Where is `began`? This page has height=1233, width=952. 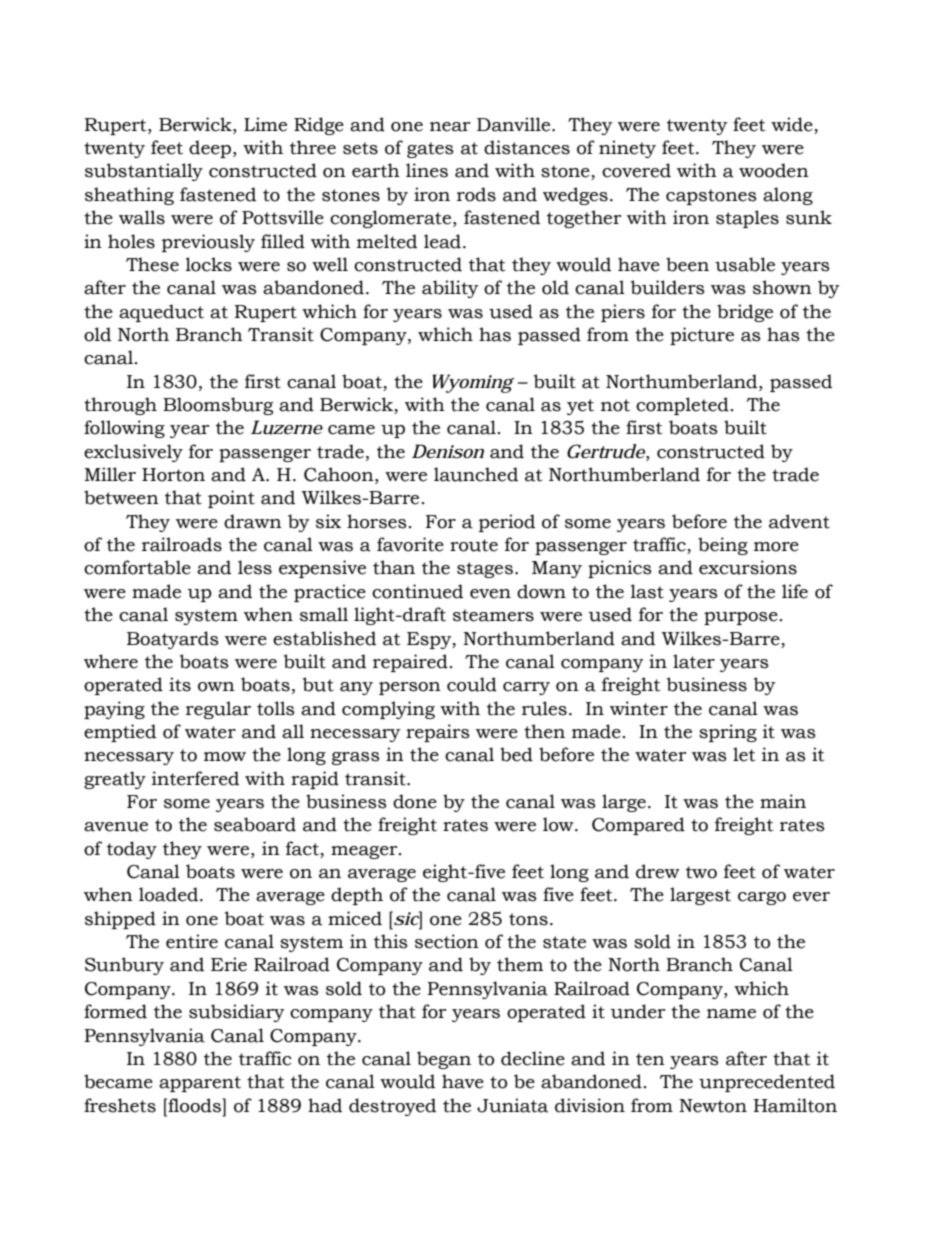 began is located at coordinates (444, 1060).
